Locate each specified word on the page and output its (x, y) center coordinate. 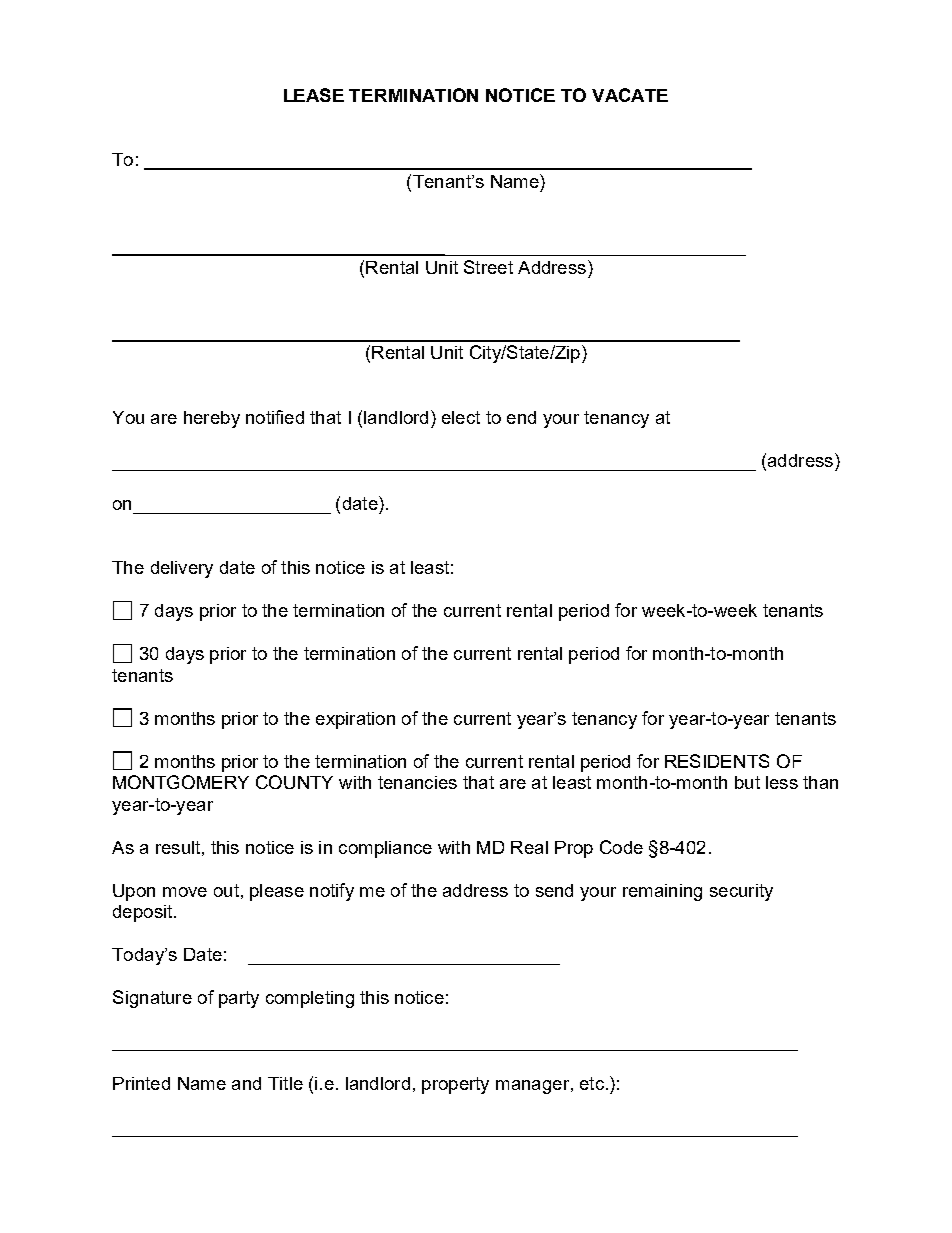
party (239, 999)
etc (592, 1083)
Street (488, 267)
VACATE (630, 95)
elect (461, 417)
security (741, 892)
